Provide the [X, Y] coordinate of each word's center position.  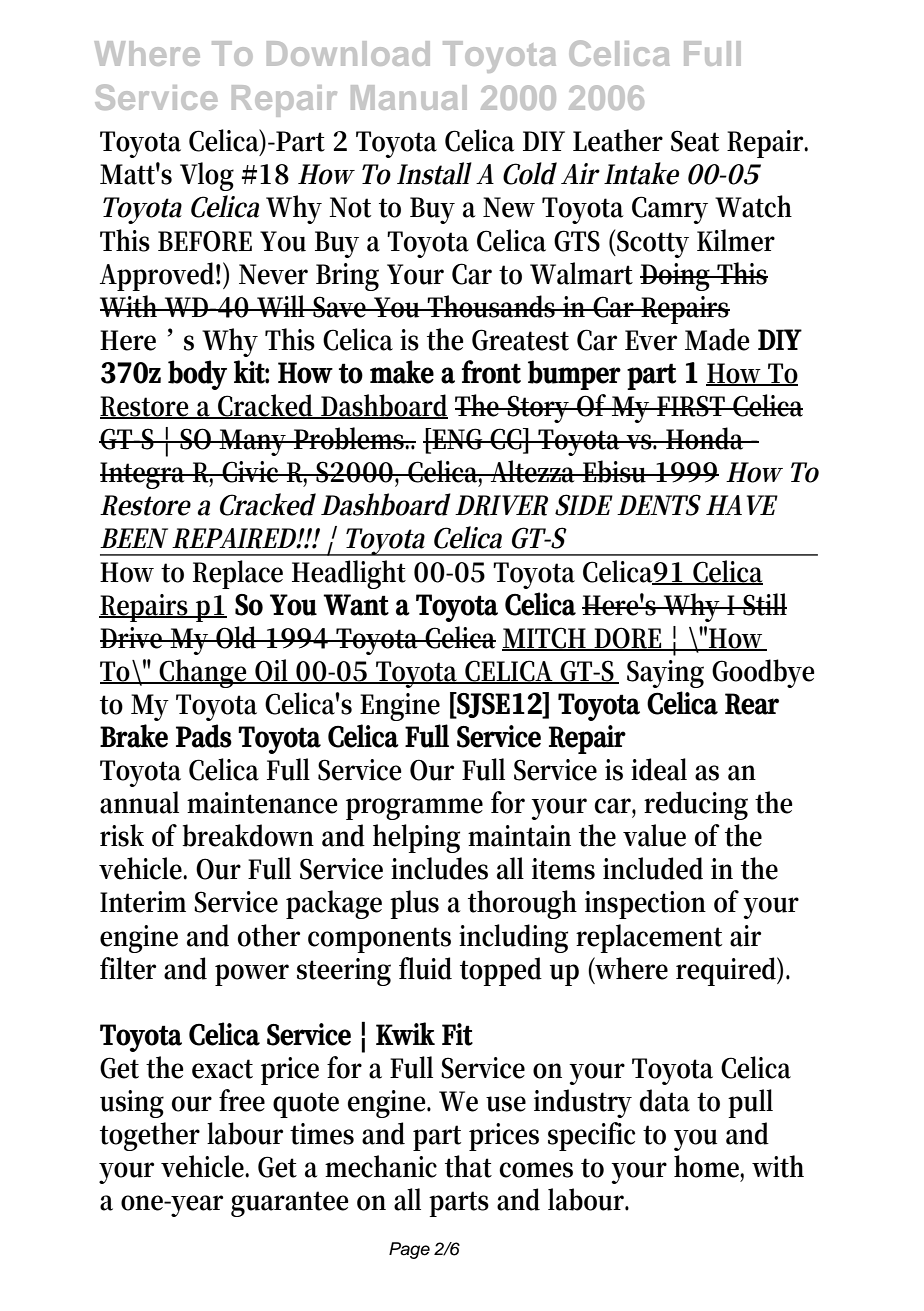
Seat [695, 141]
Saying [665, 674]
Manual [409, 97]
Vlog [207, 176]
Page [409, 1250]
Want [356, 605]
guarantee [290, 1204]
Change [204, 673]
